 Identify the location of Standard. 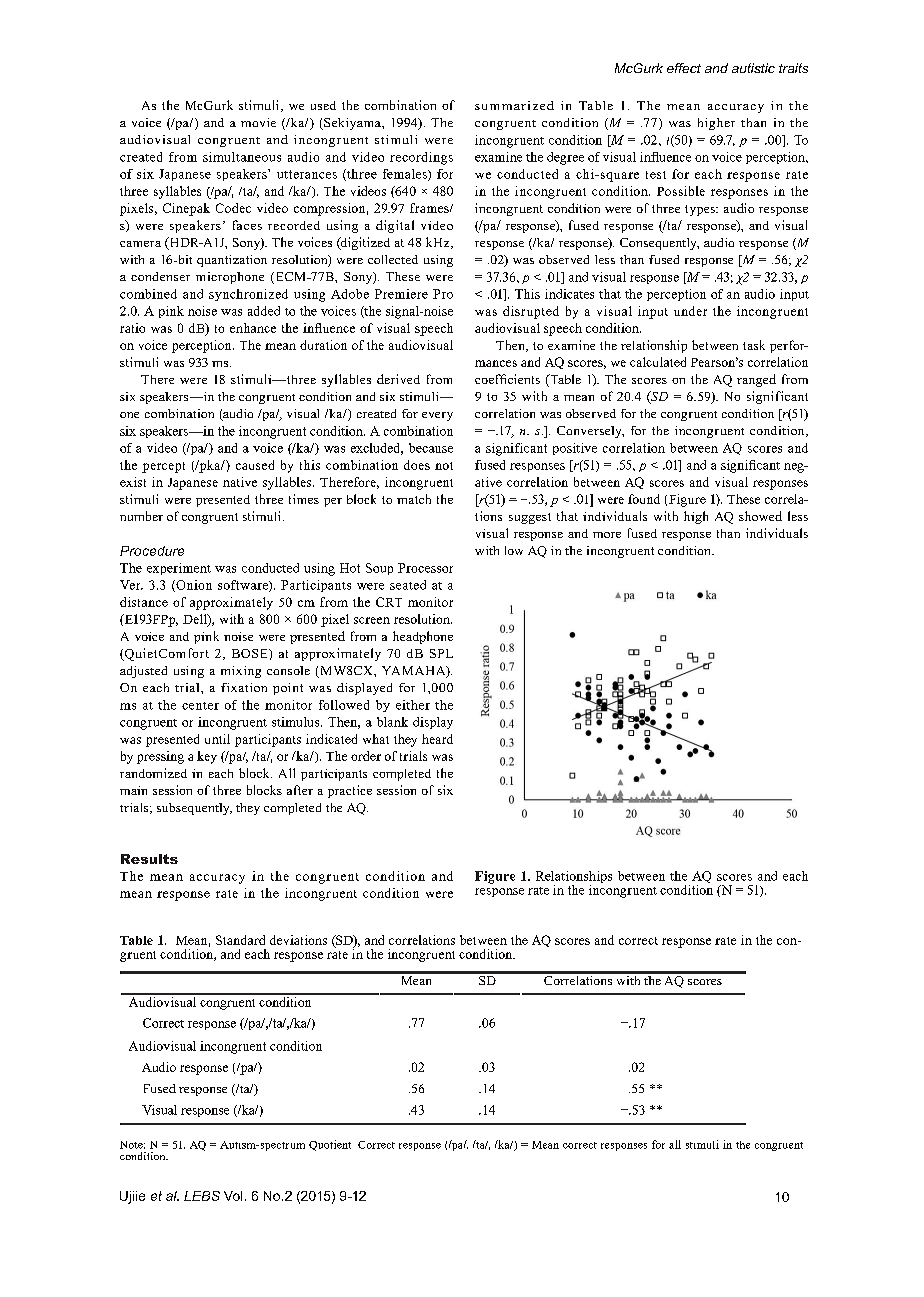
(240, 940).
